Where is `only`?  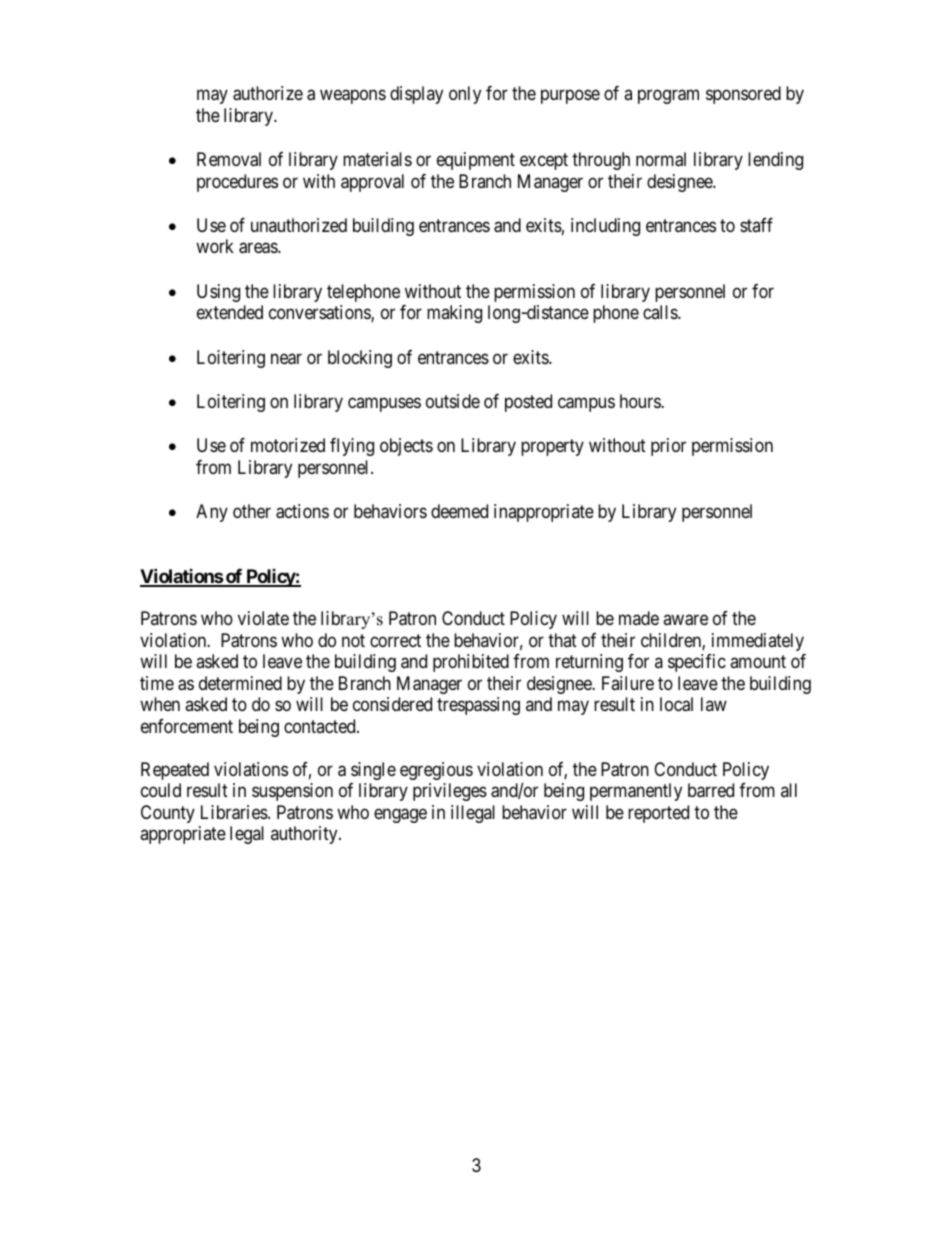
only is located at coordinates (465, 95).
